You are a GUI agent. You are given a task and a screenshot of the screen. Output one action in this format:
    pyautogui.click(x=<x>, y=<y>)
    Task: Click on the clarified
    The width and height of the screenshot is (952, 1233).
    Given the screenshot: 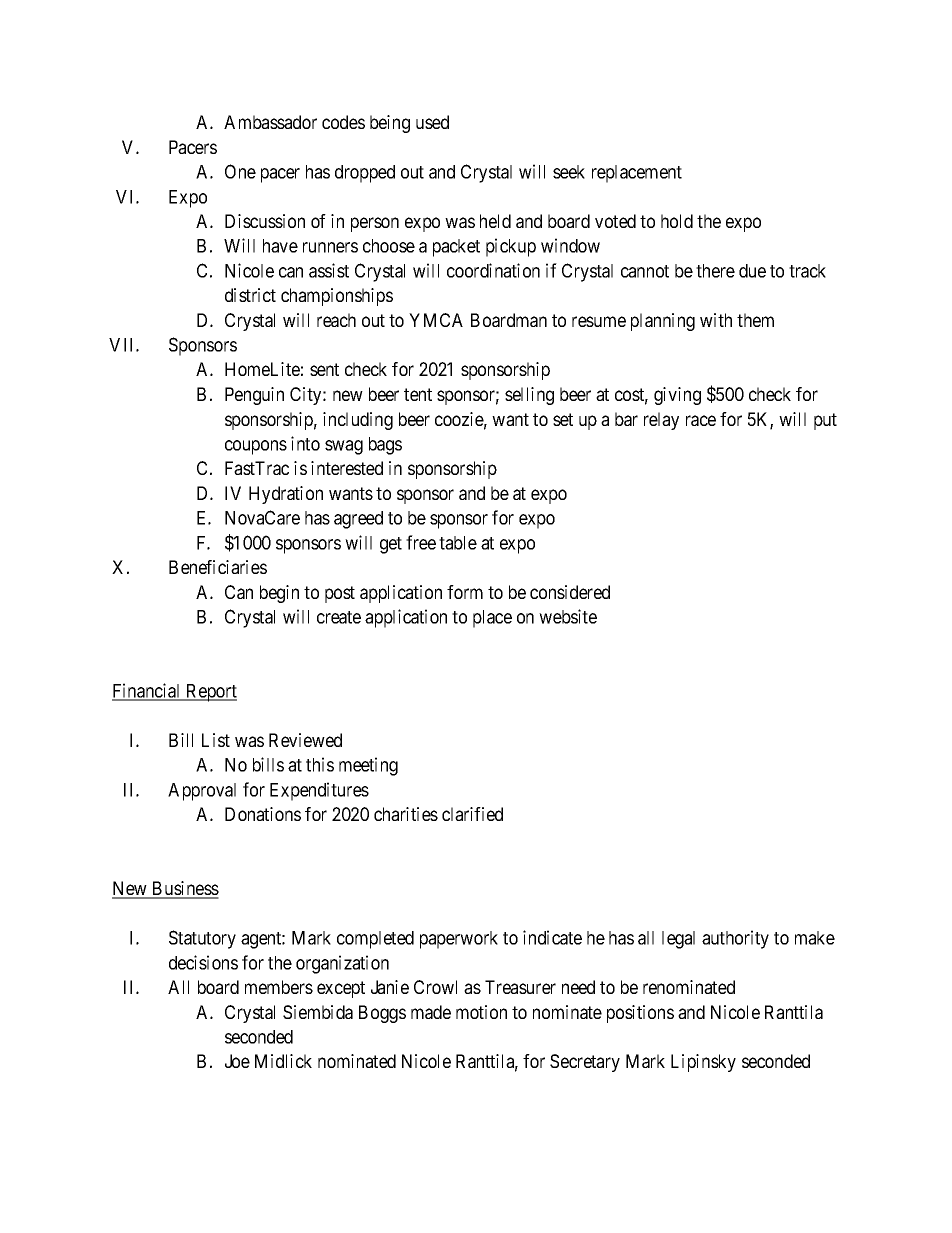 What is the action you would take?
    pyautogui.click(x=472, y=814)
